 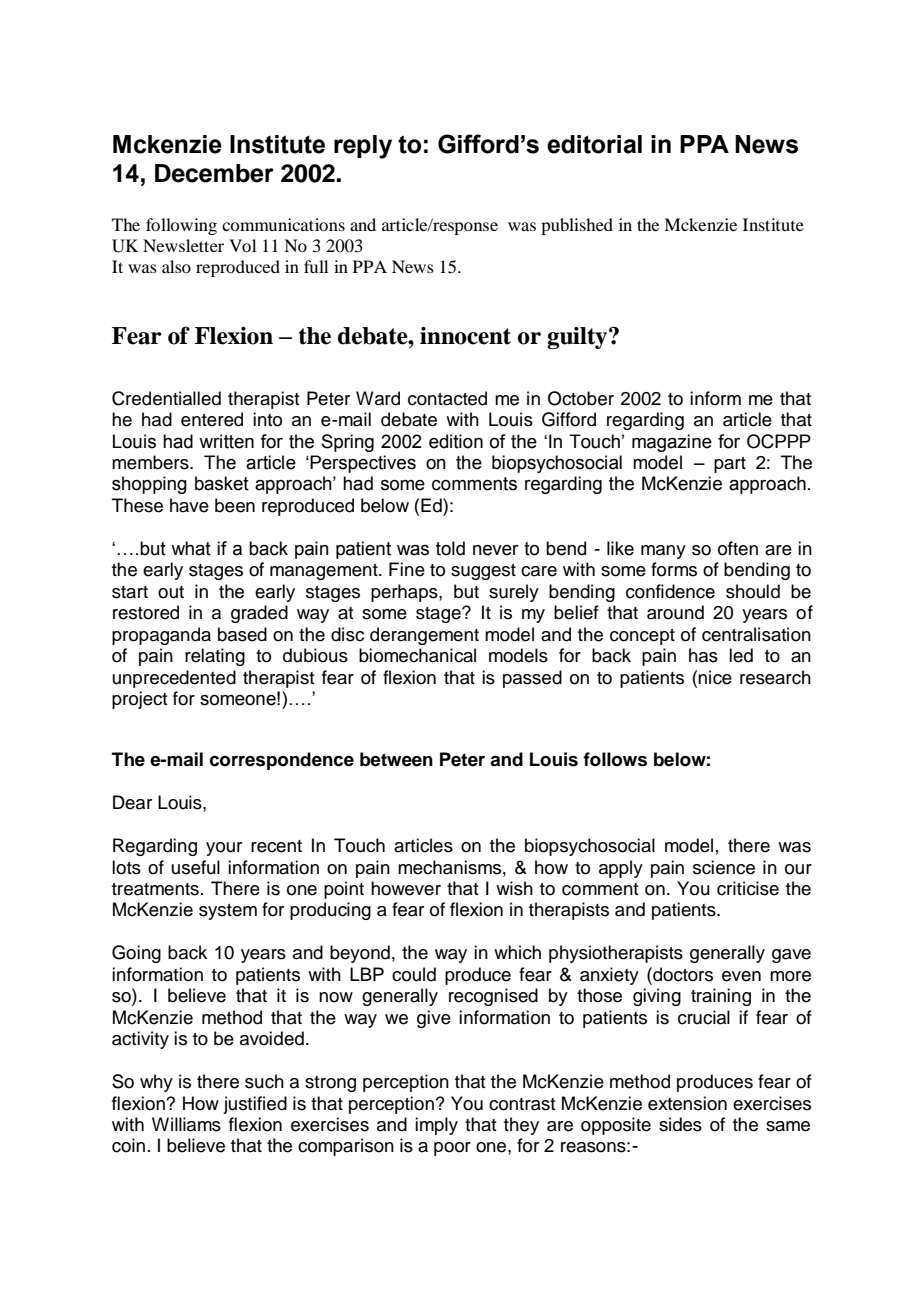 I want to click on derangement, so click(x=424, y=636).
